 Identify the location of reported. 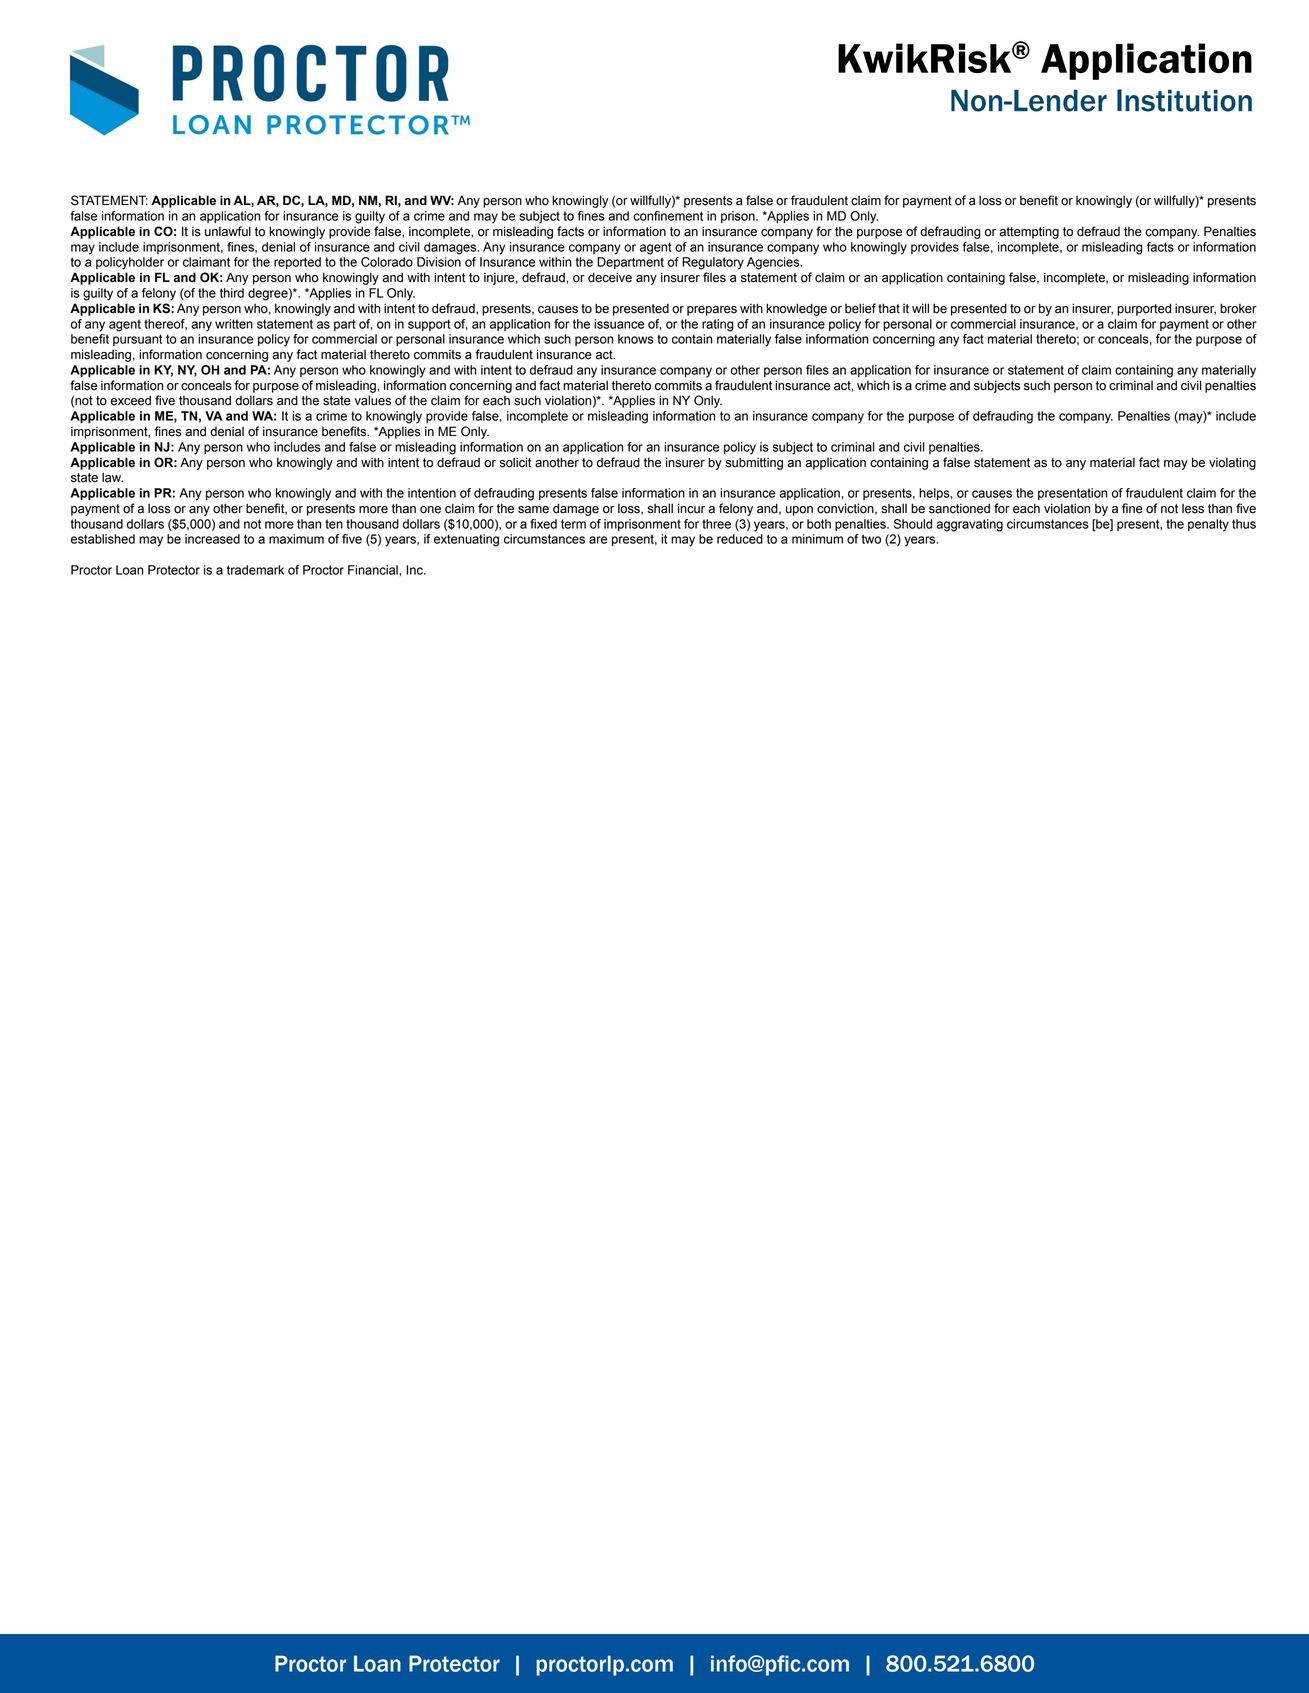
(297, 263).
